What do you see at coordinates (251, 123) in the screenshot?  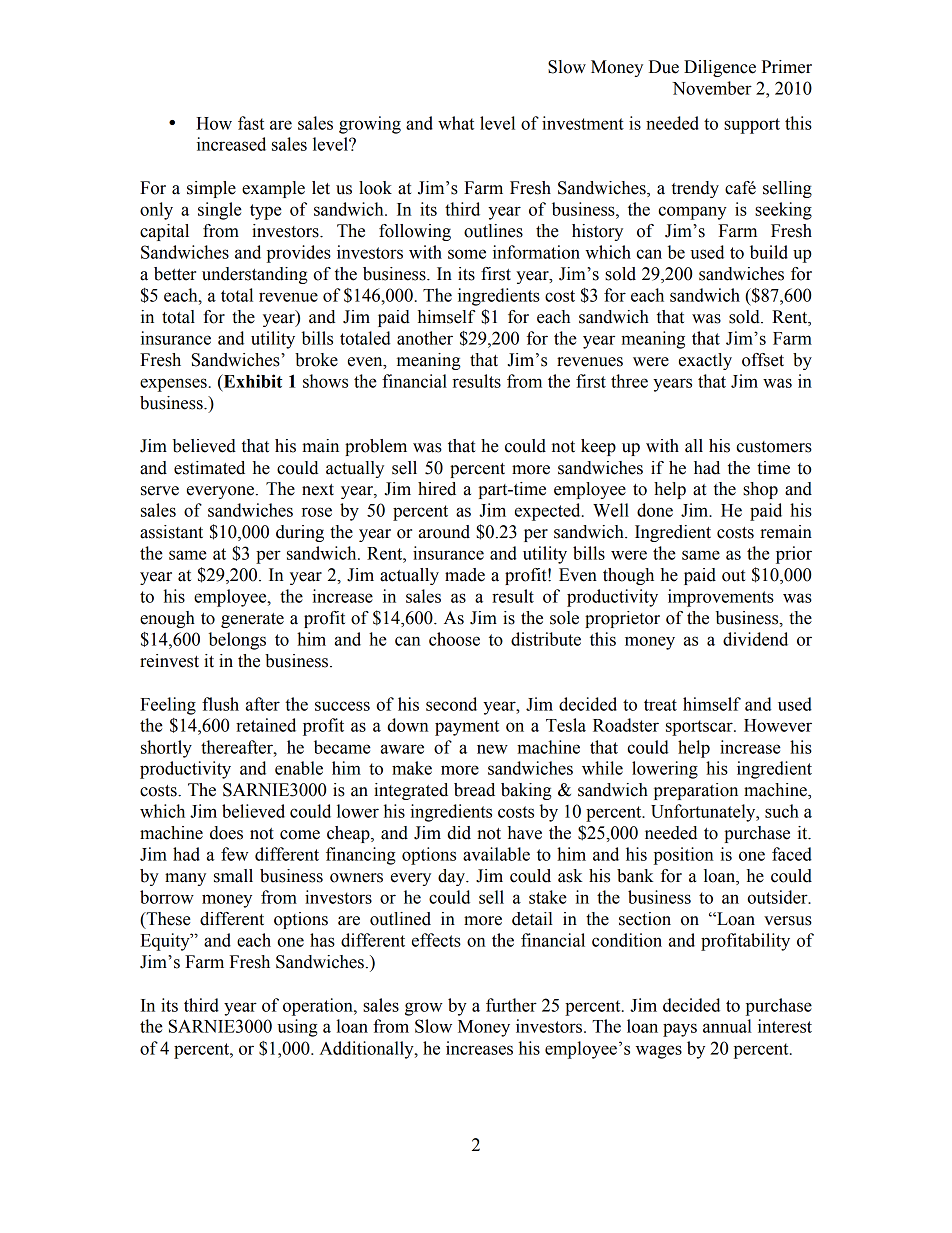 I see `fast` at bounding box center [251, 123].
